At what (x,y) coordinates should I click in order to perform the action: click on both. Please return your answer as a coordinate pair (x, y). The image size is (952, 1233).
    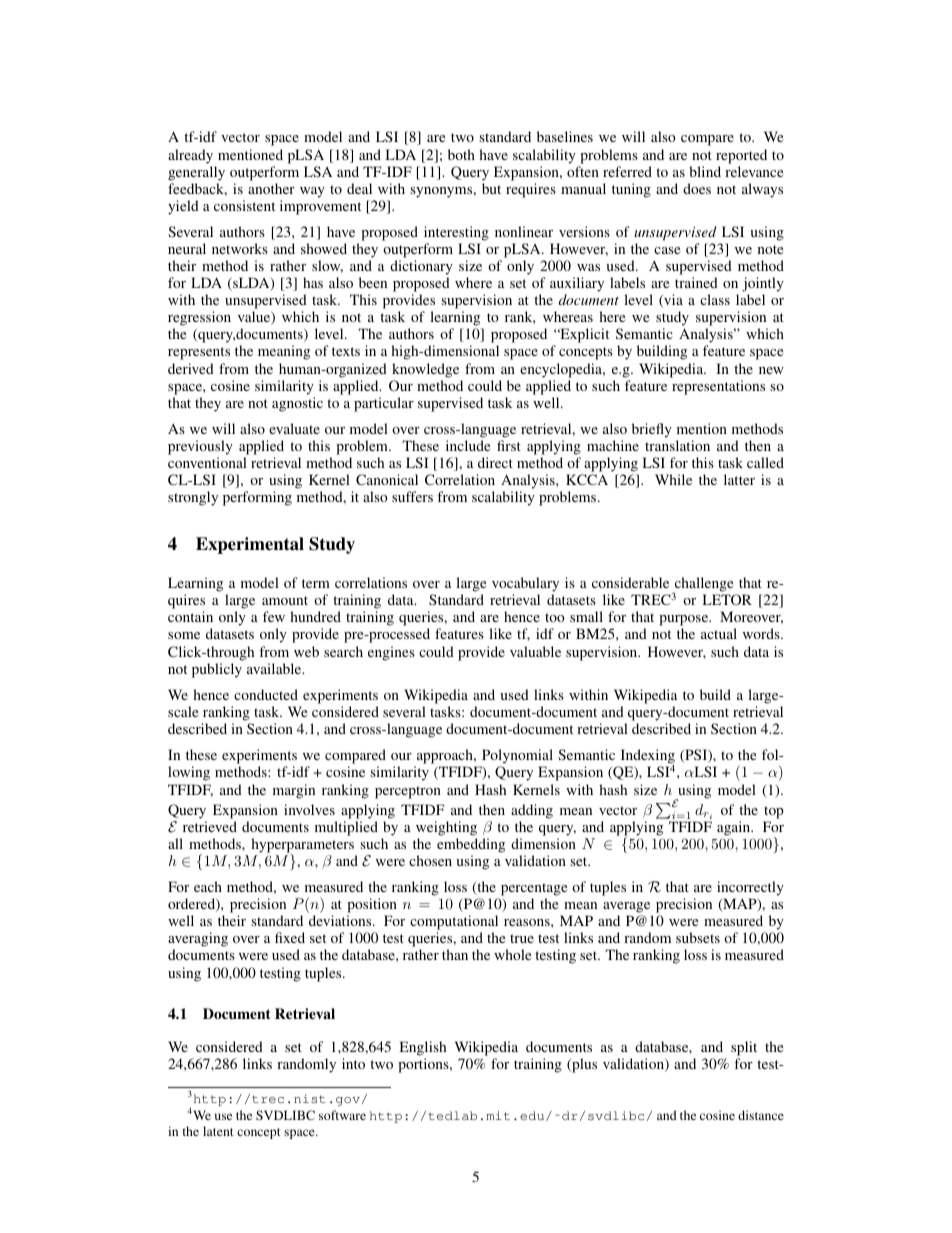
    Looking at the image, I should click on (461, 154).
